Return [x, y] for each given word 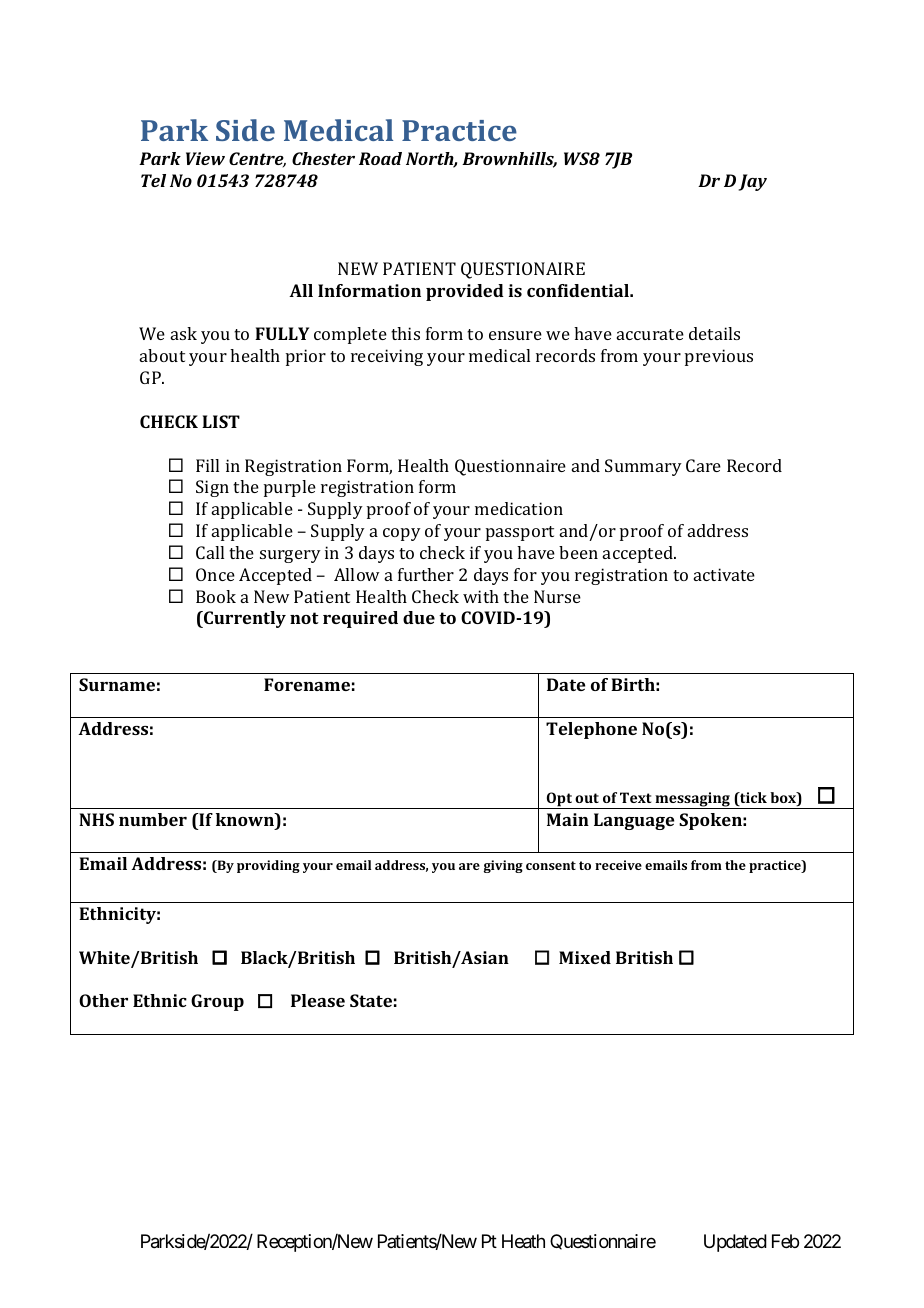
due [419, 617]
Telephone [591, 730]
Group [217, 1002]
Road [380, 158]
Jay [753, 182]
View [205, 158]
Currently [244, 619]
